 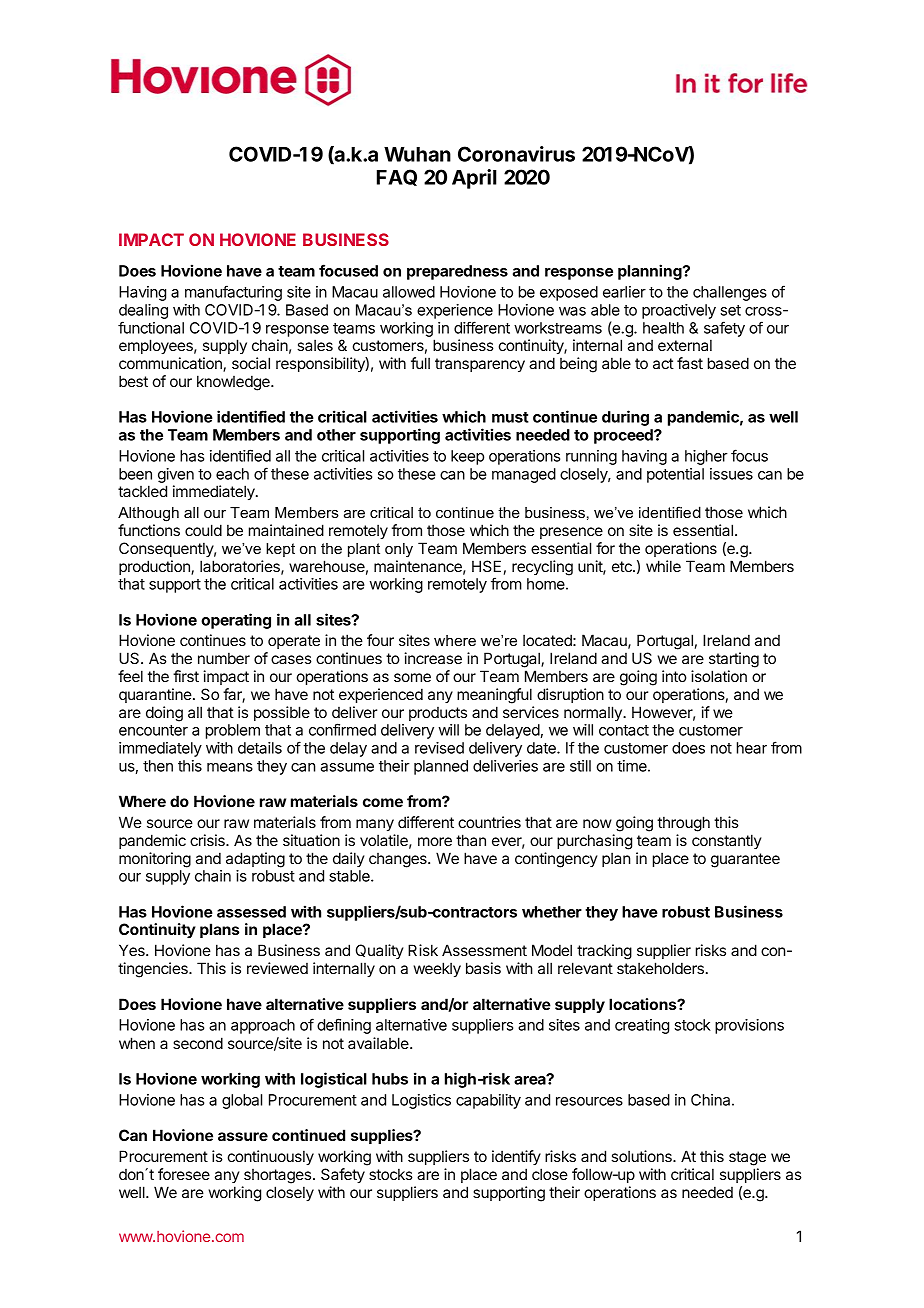 I want to click on could, so click(x=203, y=530).
